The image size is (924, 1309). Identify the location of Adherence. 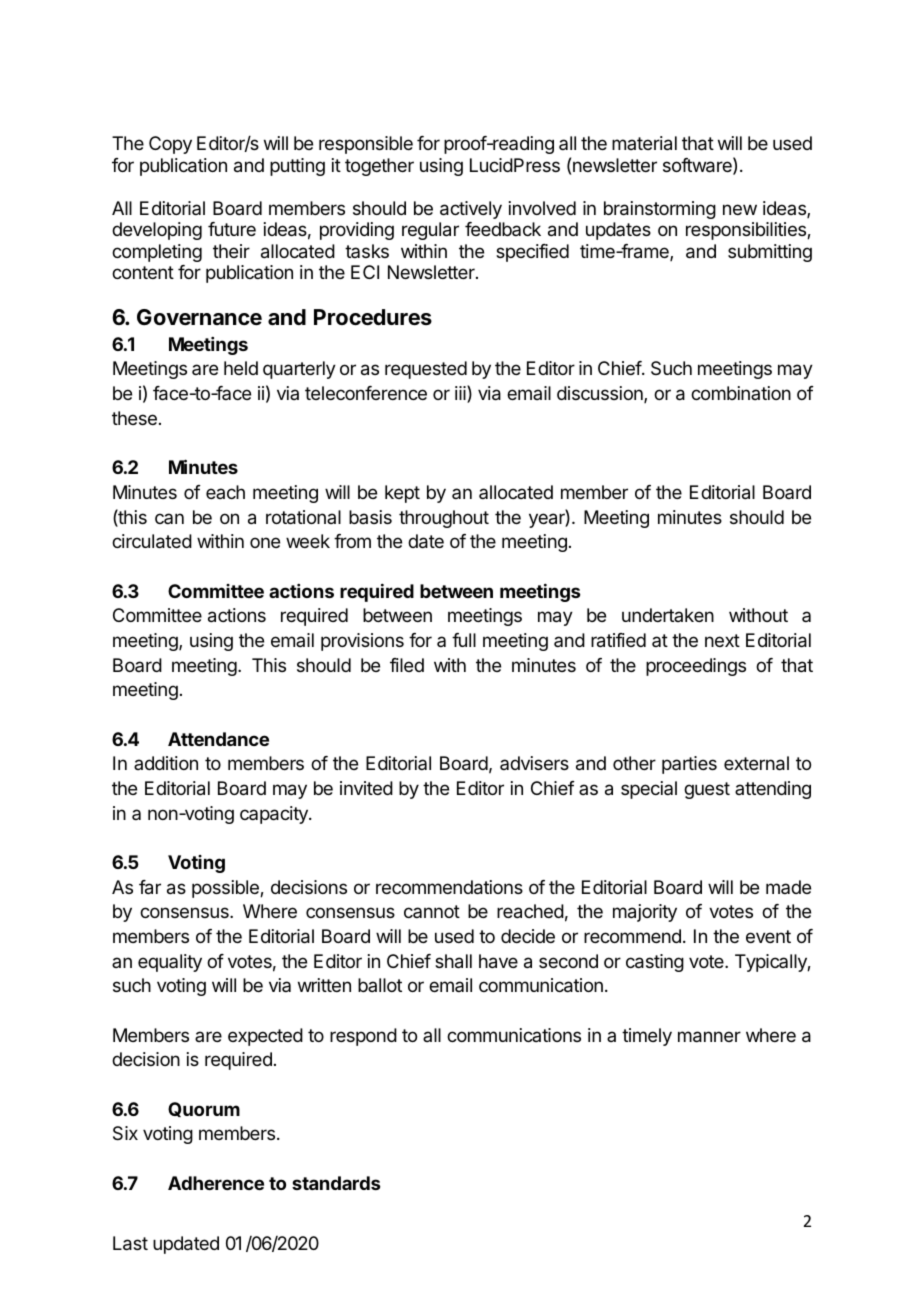
(216, 1183).
